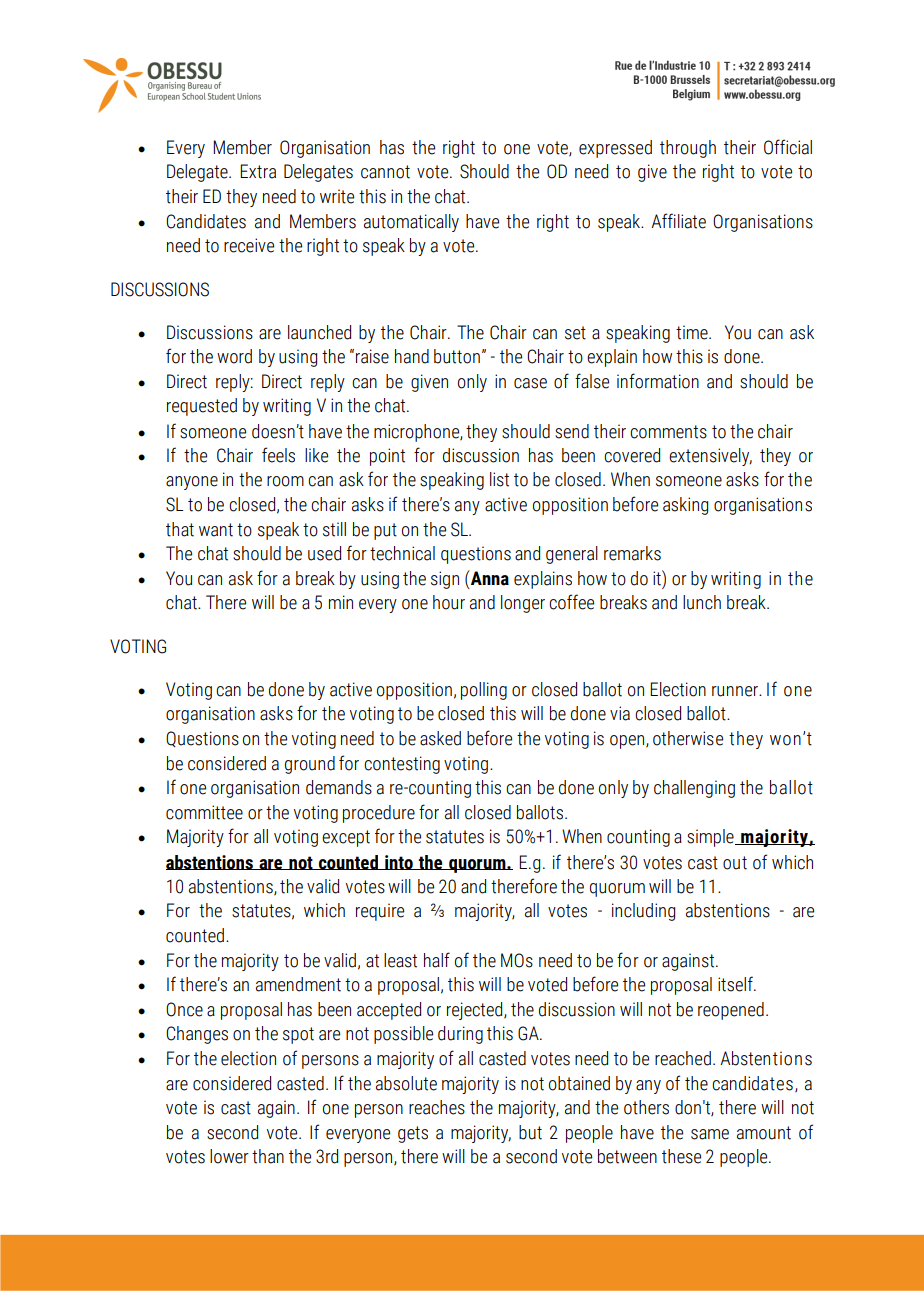  Describe the element at coordinates (411, 223) in the document. I see `automatically` at that location.
